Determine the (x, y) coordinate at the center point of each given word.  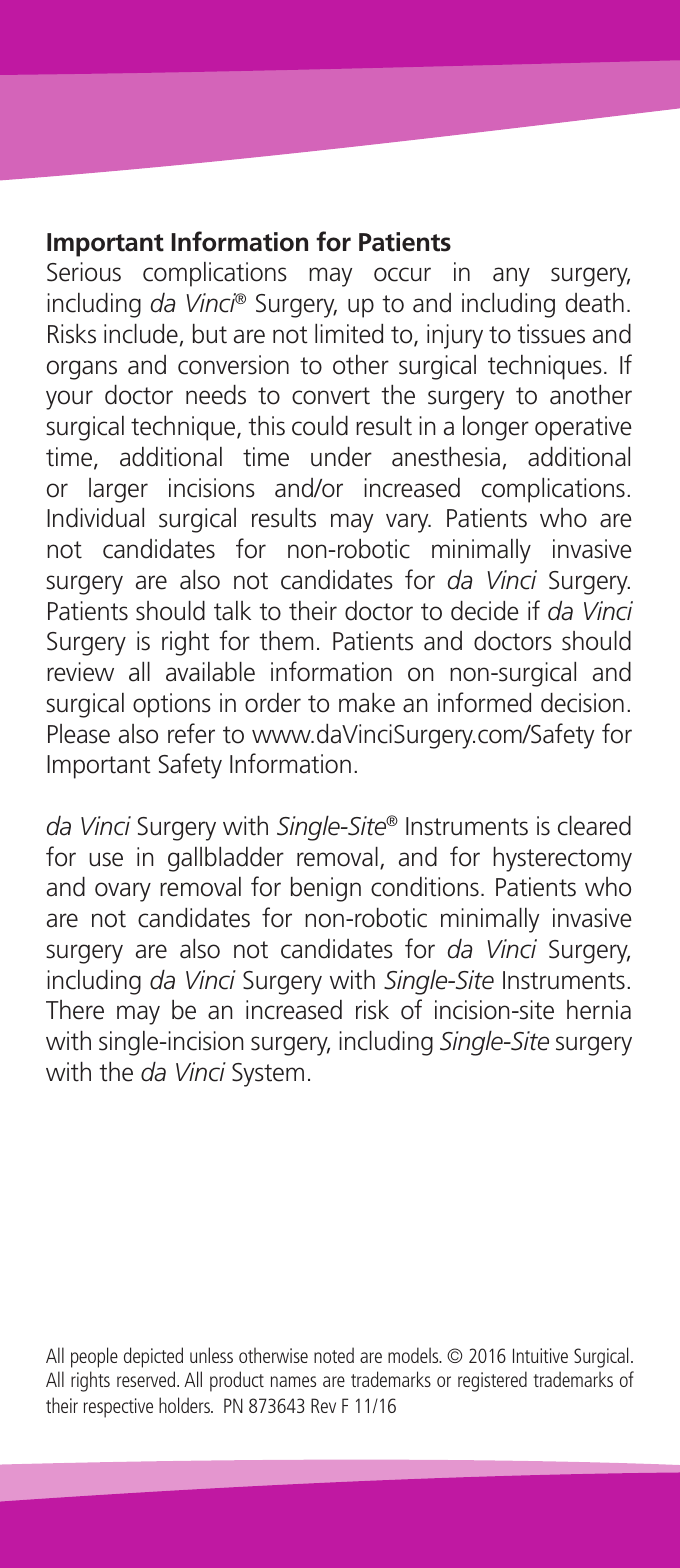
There (75, 1010)
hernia (599, 1010)
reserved (147, 1379)
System (268, 1075)
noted (334, 1355)
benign (326, 889)
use (106, 859)
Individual (95, 518)
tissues (551, 334)
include (141, 334)
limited (349, 334)
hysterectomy (562, 859)
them (286, 641)
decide (485, 611)
